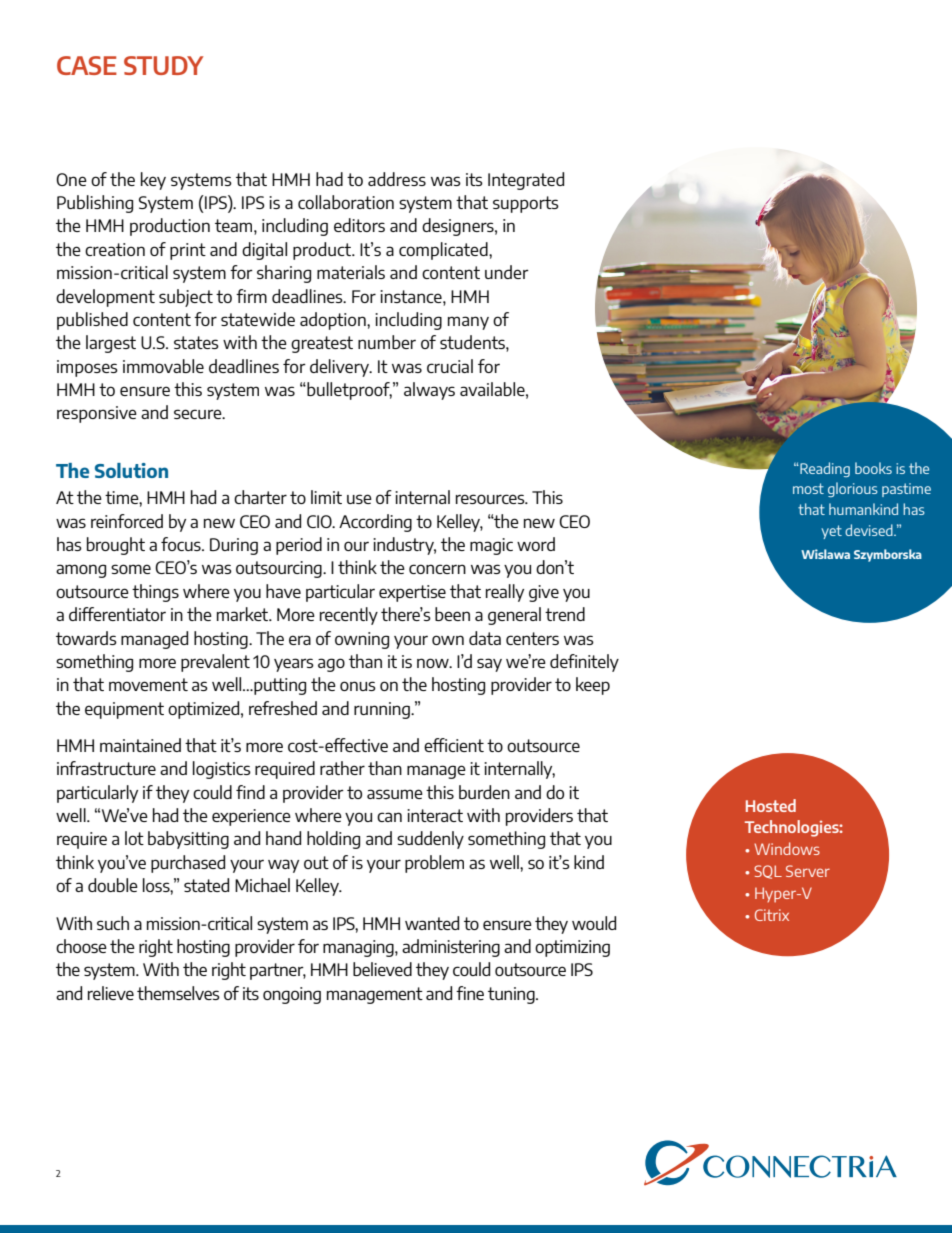  What do you see at coordinates (491, 546) in the screenshot?
I see `magic` at bounding box center [491, 546].
